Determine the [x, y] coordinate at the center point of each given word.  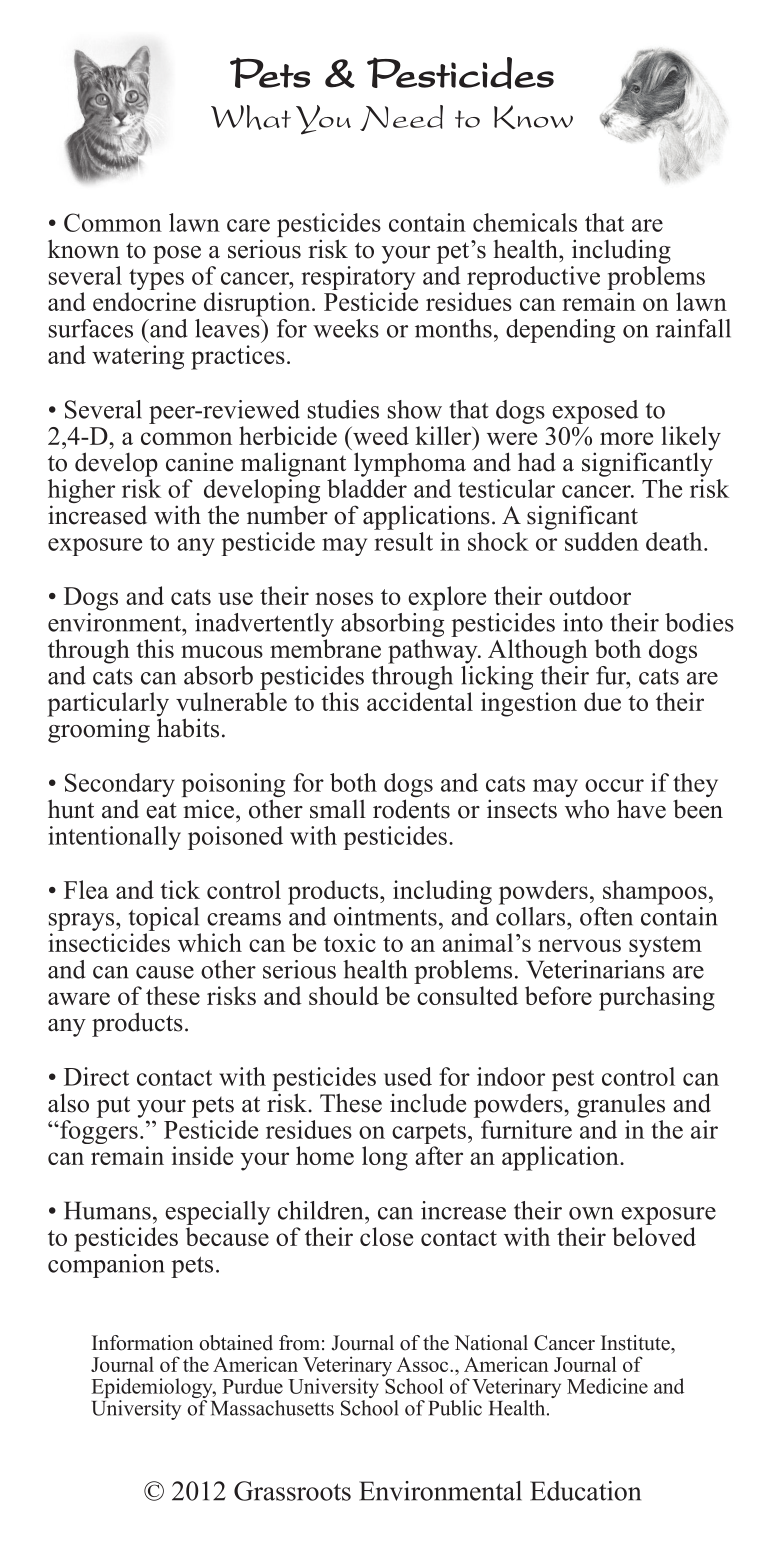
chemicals [525, 222]
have [641, 809]
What [251, 117]
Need [401, 118]
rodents [411, 809]
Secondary [120, 786]
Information [143, 1343]
